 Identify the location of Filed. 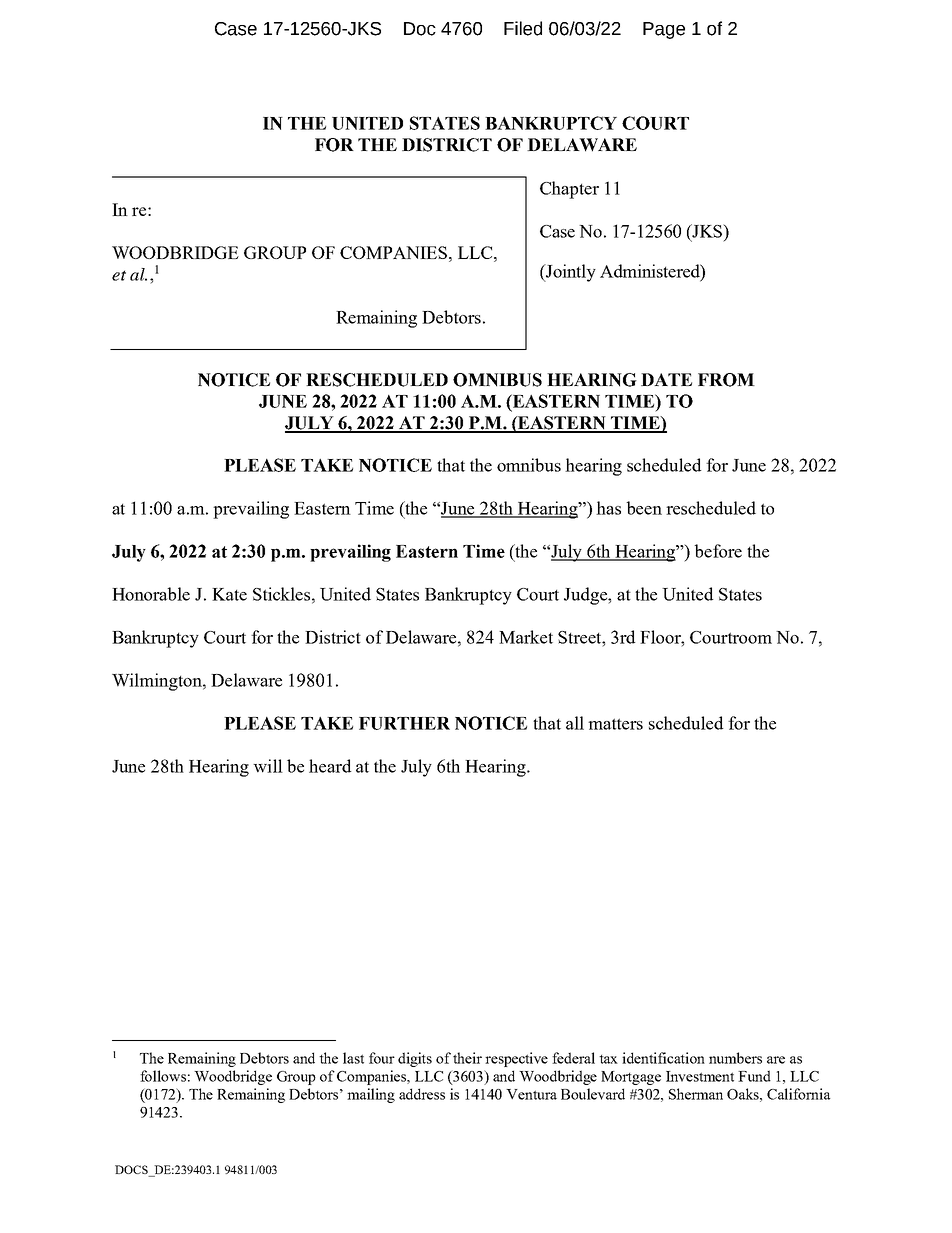
(523, 28).
